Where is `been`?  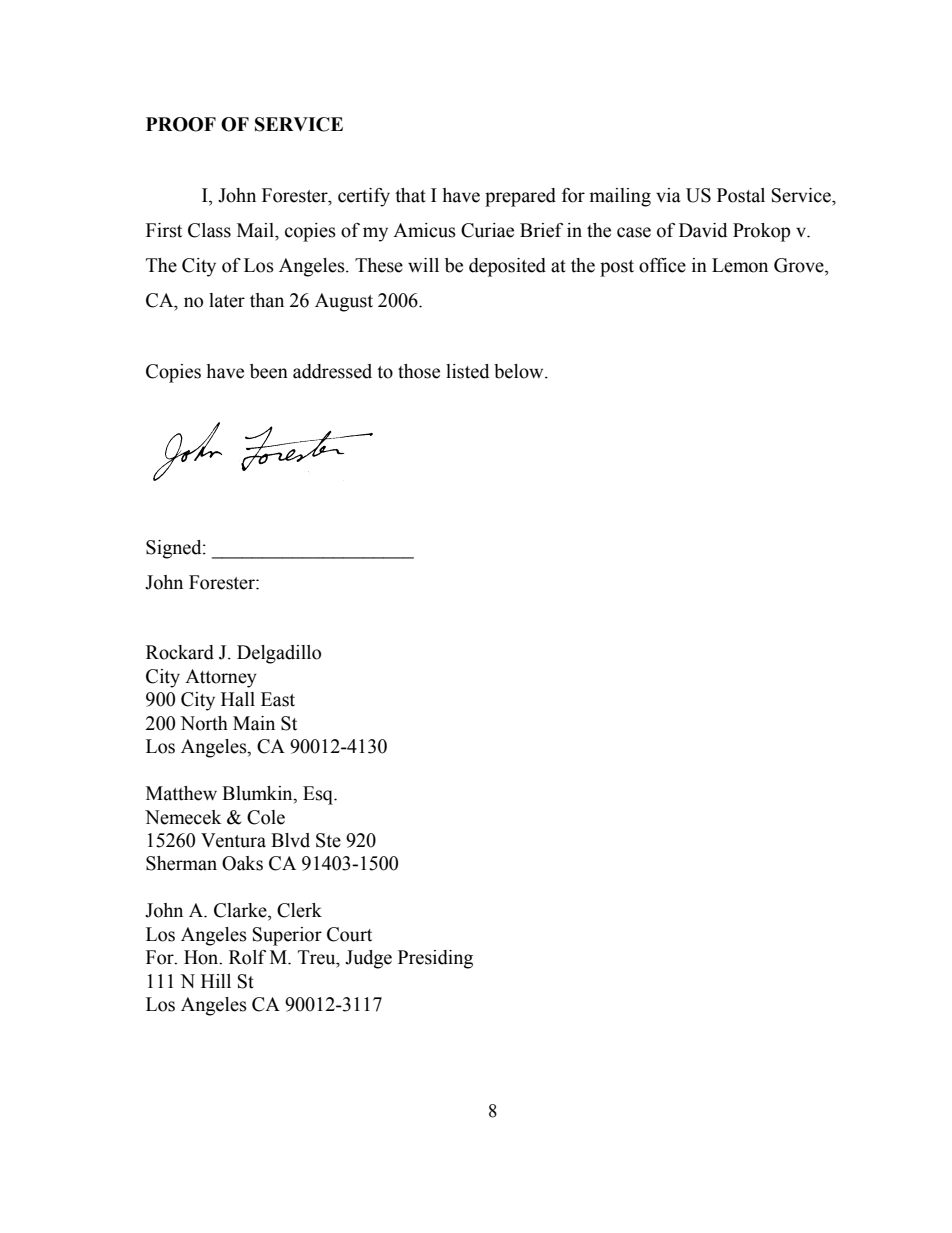
been is located at coordinates (269, 371).
